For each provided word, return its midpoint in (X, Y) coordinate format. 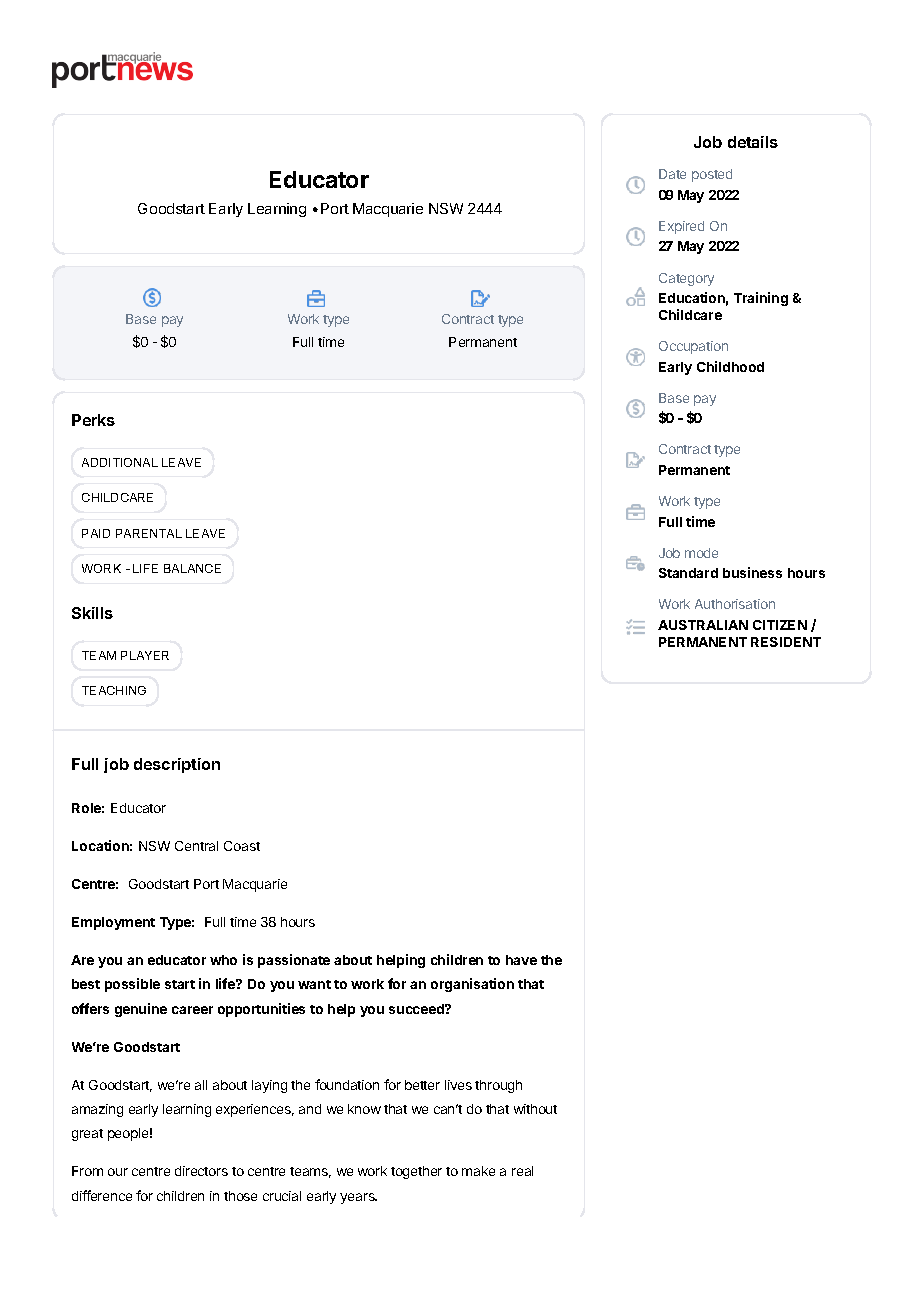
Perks (93, 420)
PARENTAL (149, 533)
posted (712, 175)
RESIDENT (786, 642)
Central (196, 846)
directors (201, 1171)
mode (701, 553)
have (521, 960)
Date (672, 174)
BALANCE (192, 568)
